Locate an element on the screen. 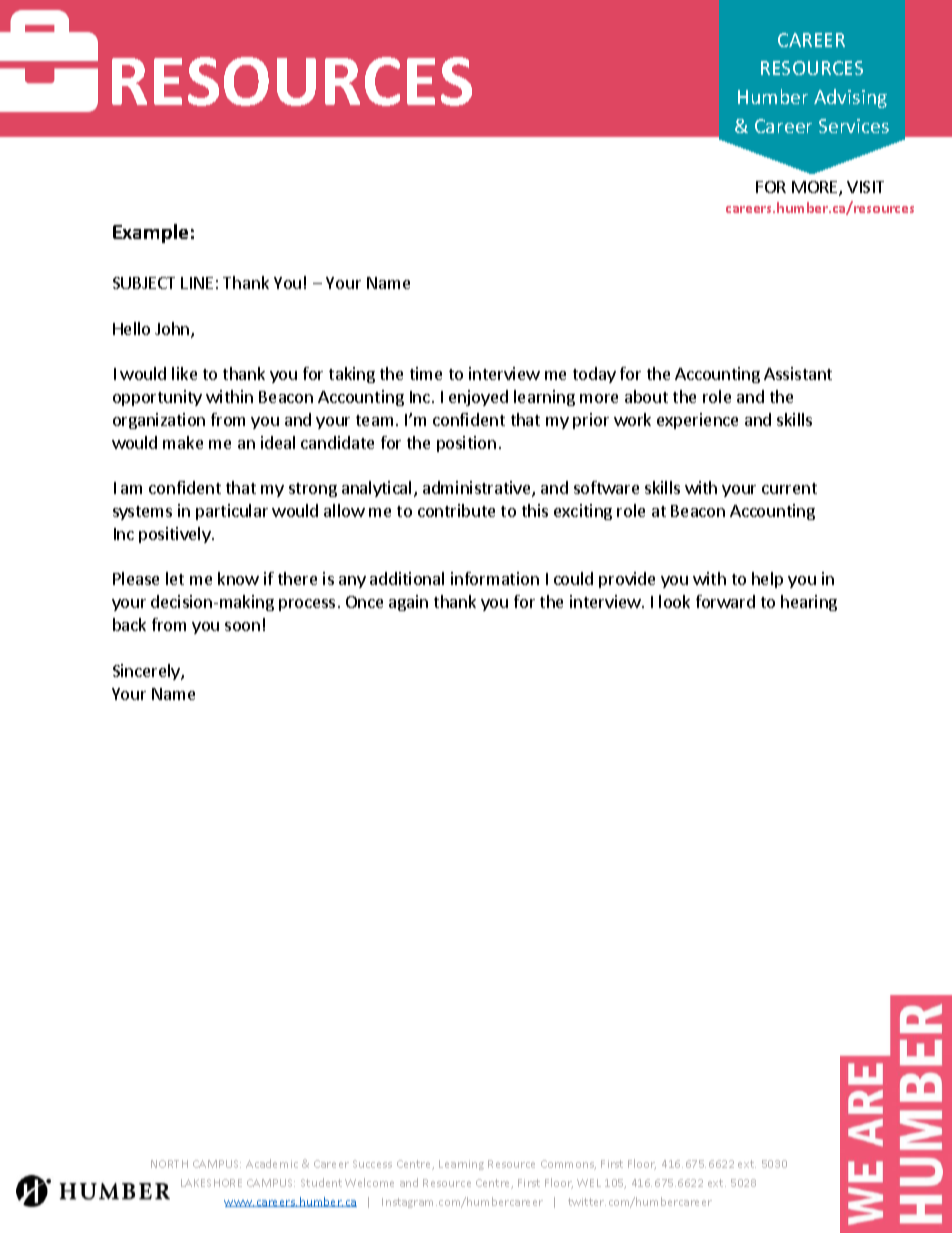 The image size is (952, 1233). Services is located at coordinates (854, 126).
